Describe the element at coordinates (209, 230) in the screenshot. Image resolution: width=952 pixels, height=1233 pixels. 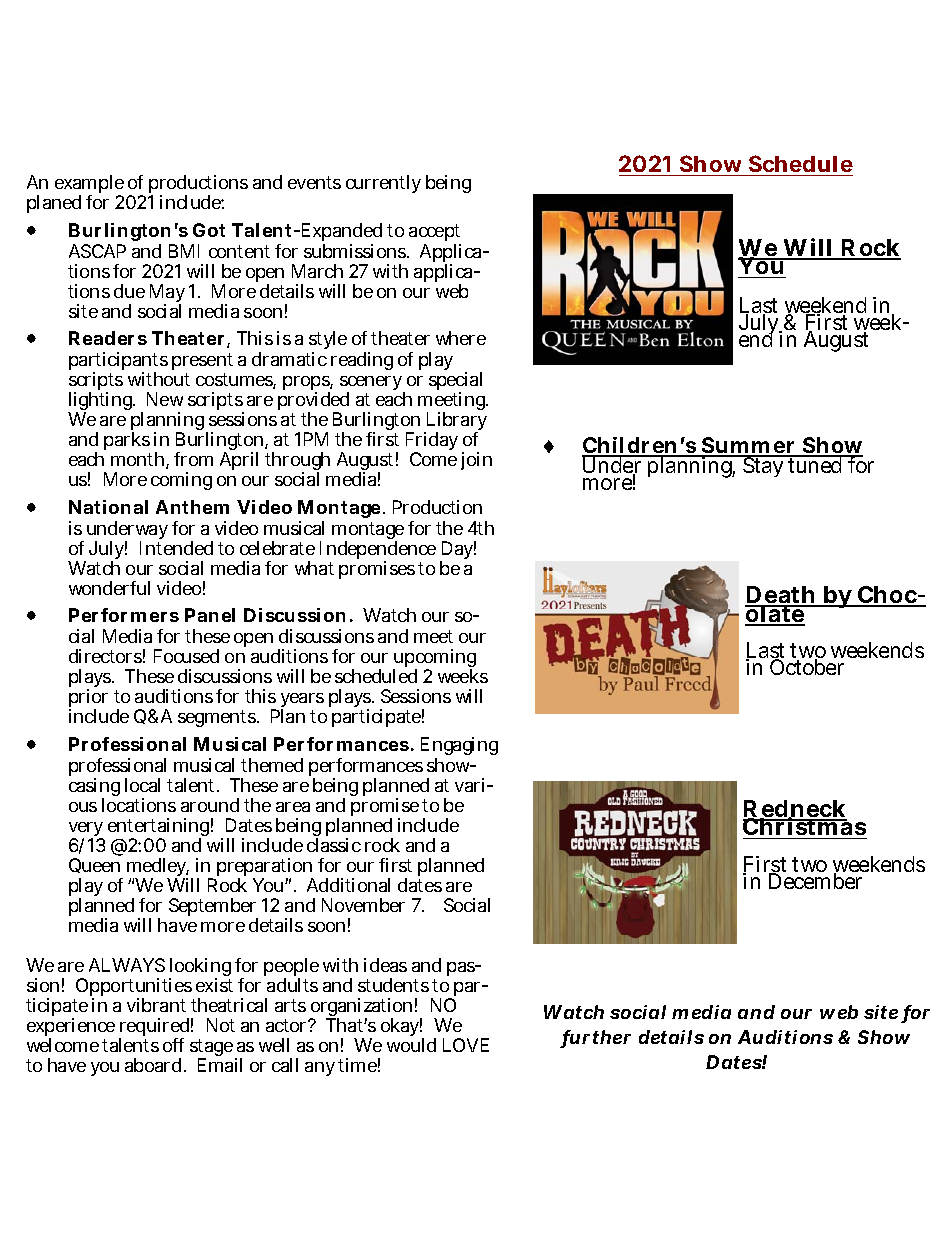
I see `Got` at that location.
